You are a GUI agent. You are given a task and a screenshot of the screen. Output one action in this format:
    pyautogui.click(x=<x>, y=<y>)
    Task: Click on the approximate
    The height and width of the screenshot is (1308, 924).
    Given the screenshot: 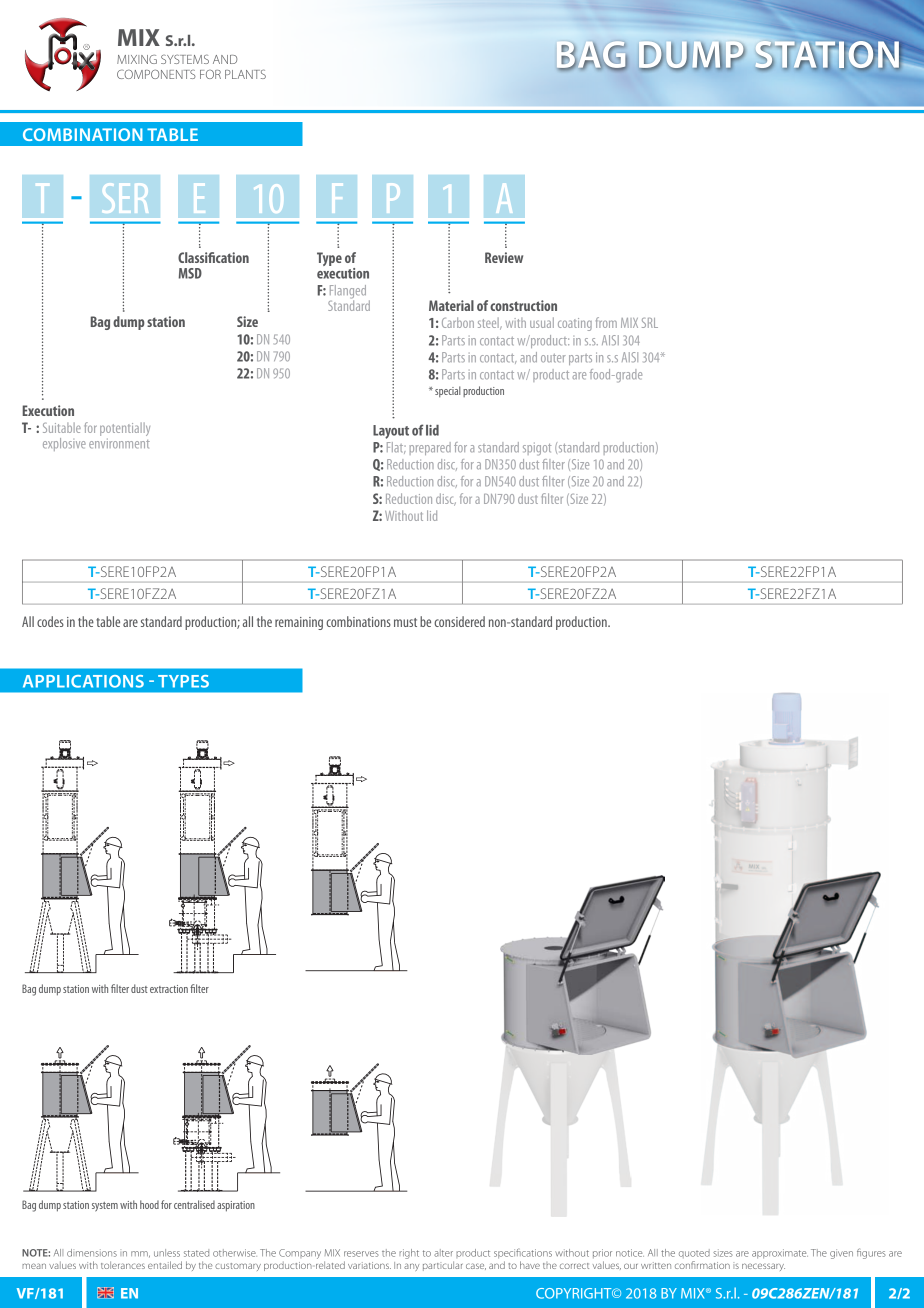 What is the action you would take?
    pyautogui.click(x=780, y=1253)
